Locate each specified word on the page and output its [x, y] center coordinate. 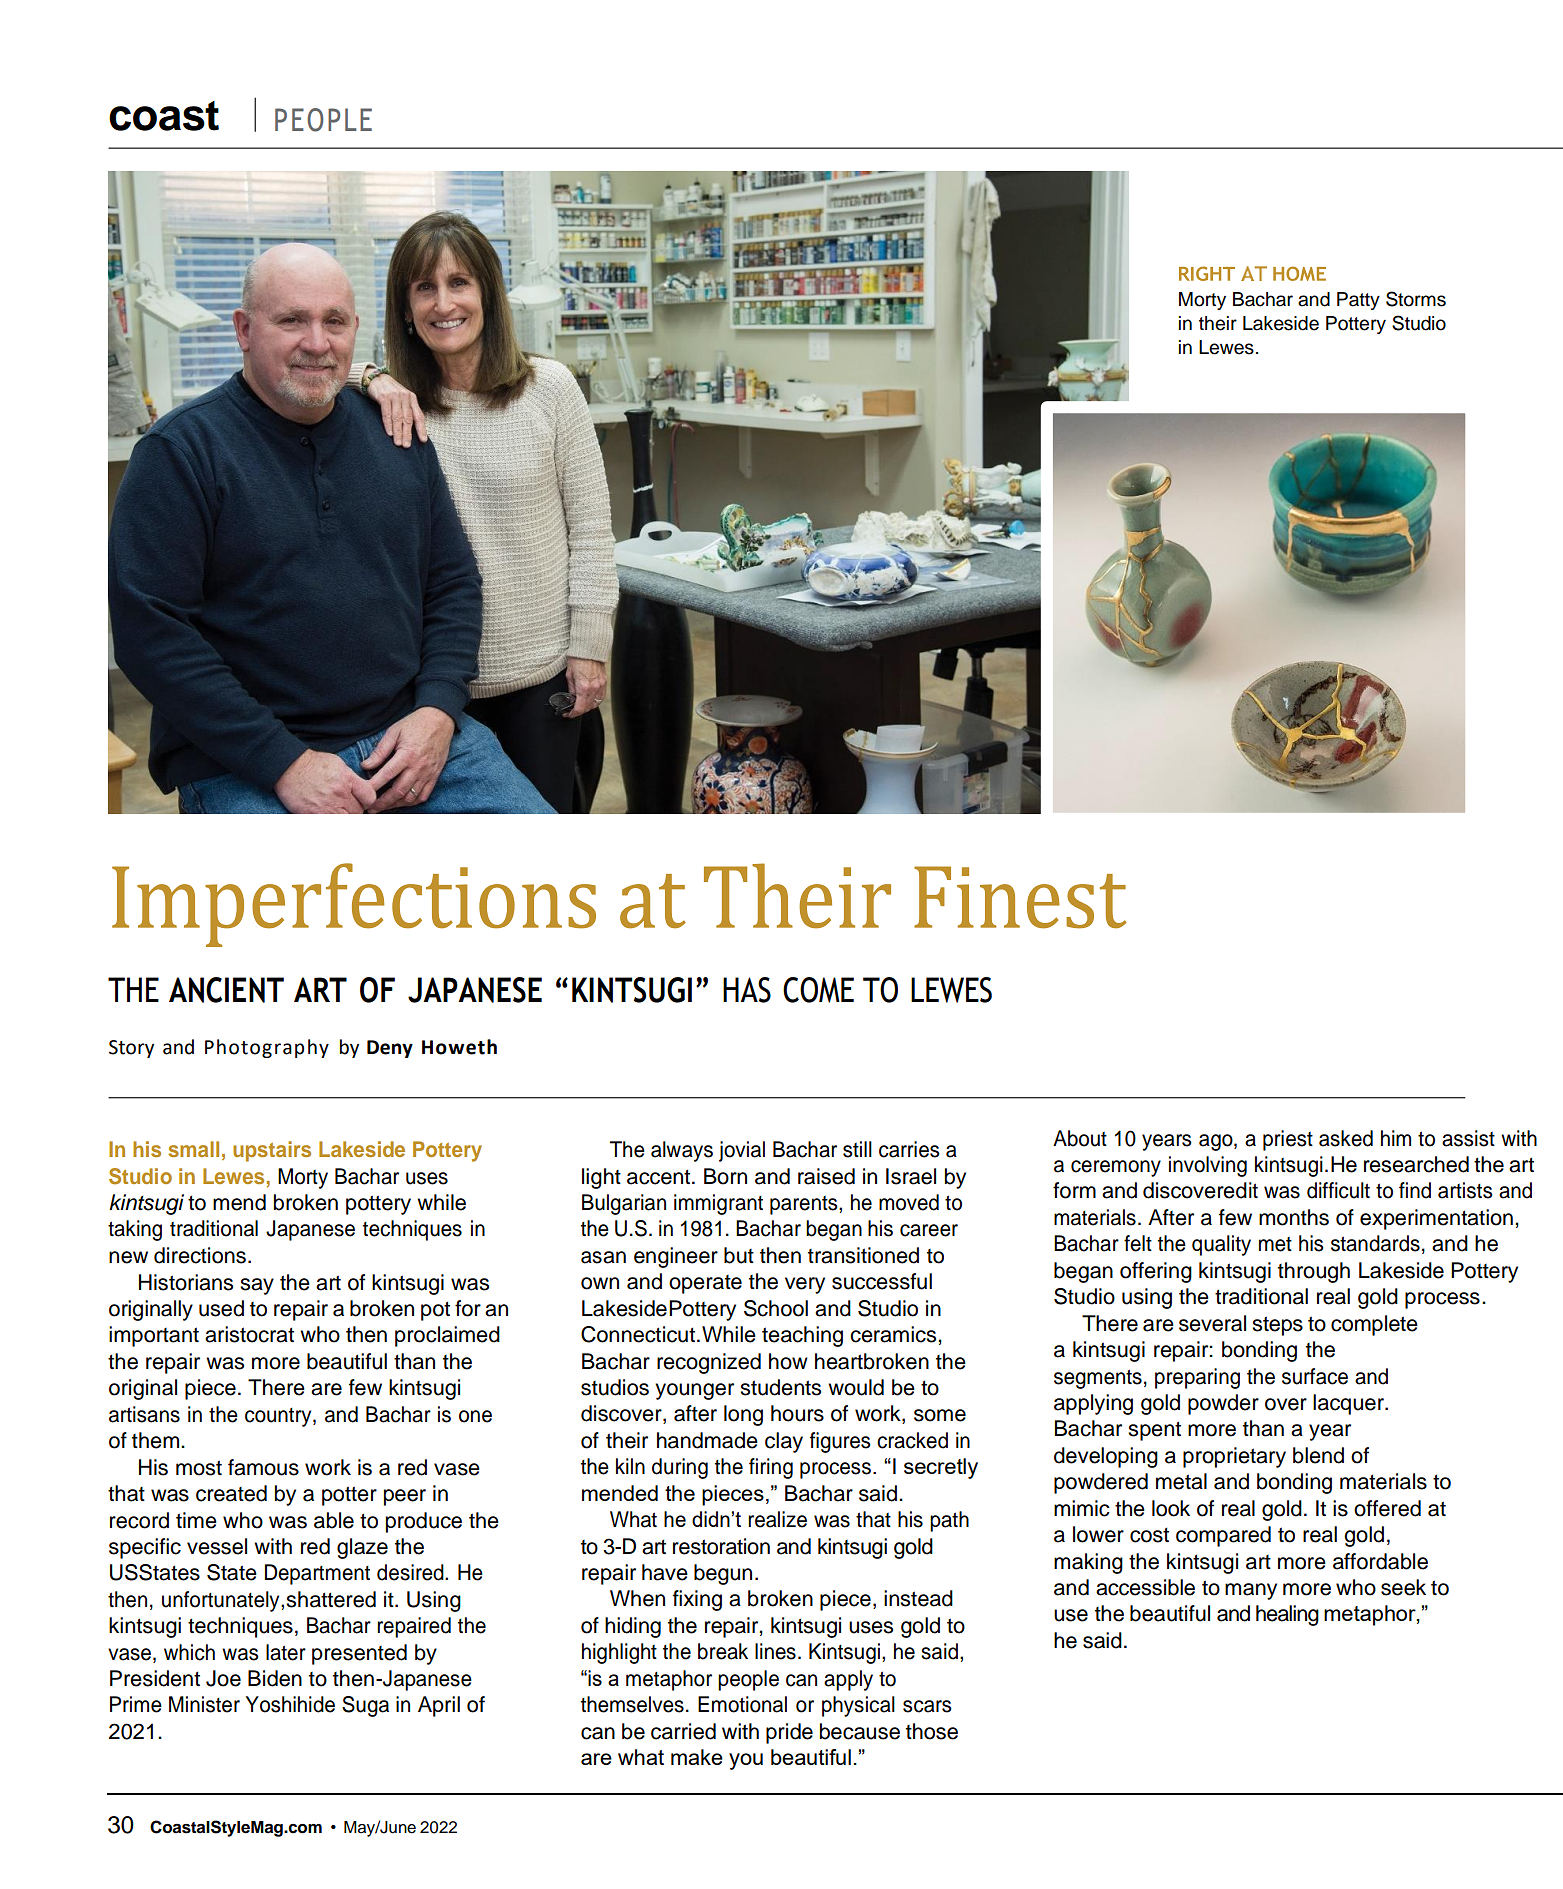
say [257, 1286]
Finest [1020, 897]
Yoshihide [290, 1704]
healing [1287, 1615]
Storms [1416, 299]
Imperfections [354, 905]
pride [789, 1733]
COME [818, 990]
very [805, 1285]
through [1314, 1272]
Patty [1358, 301]
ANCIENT [226, 990]
